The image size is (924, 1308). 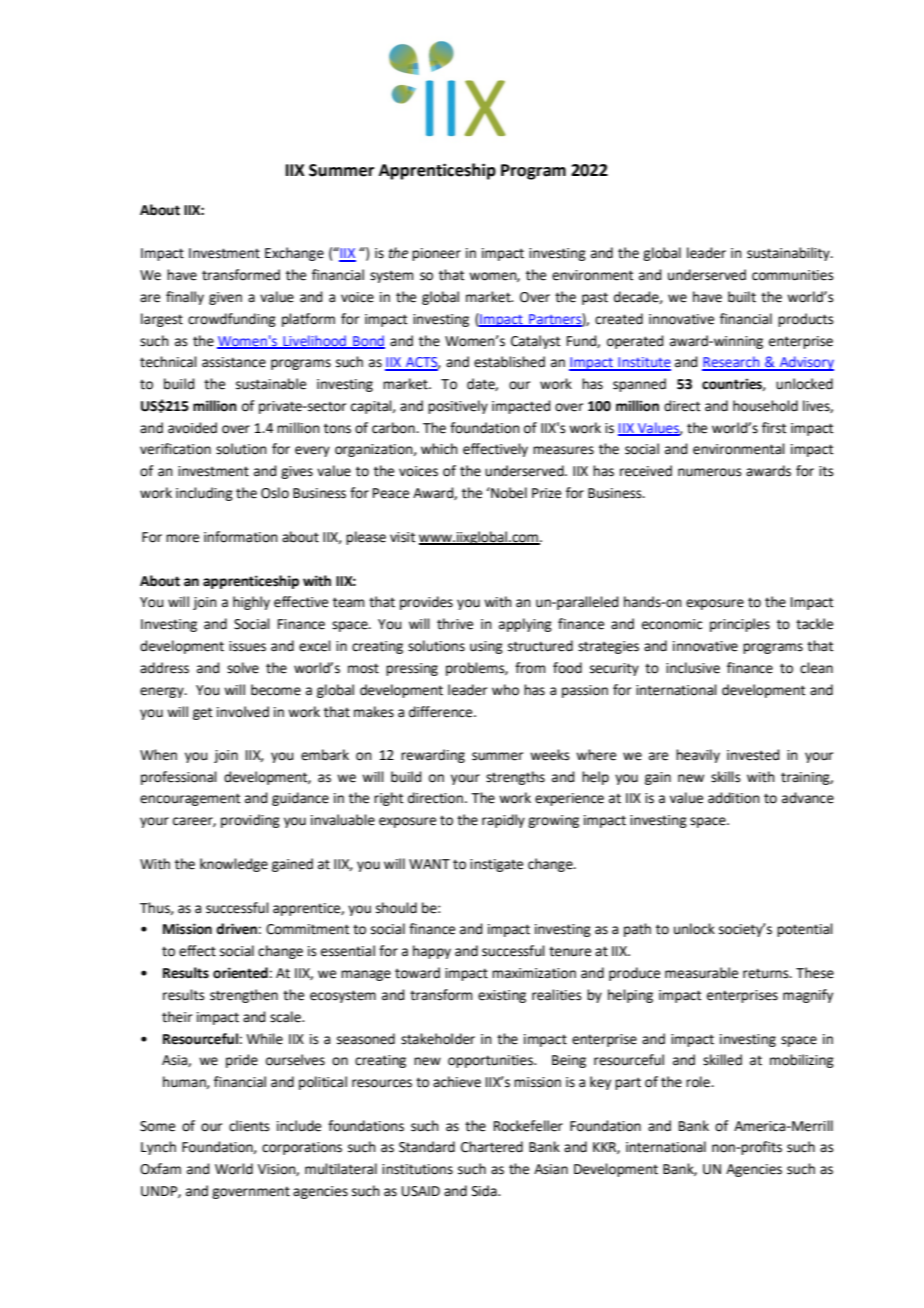 What do you see at coordinates (805, 930) in the image?
I see `potential` at bounding box center [805, 930].
